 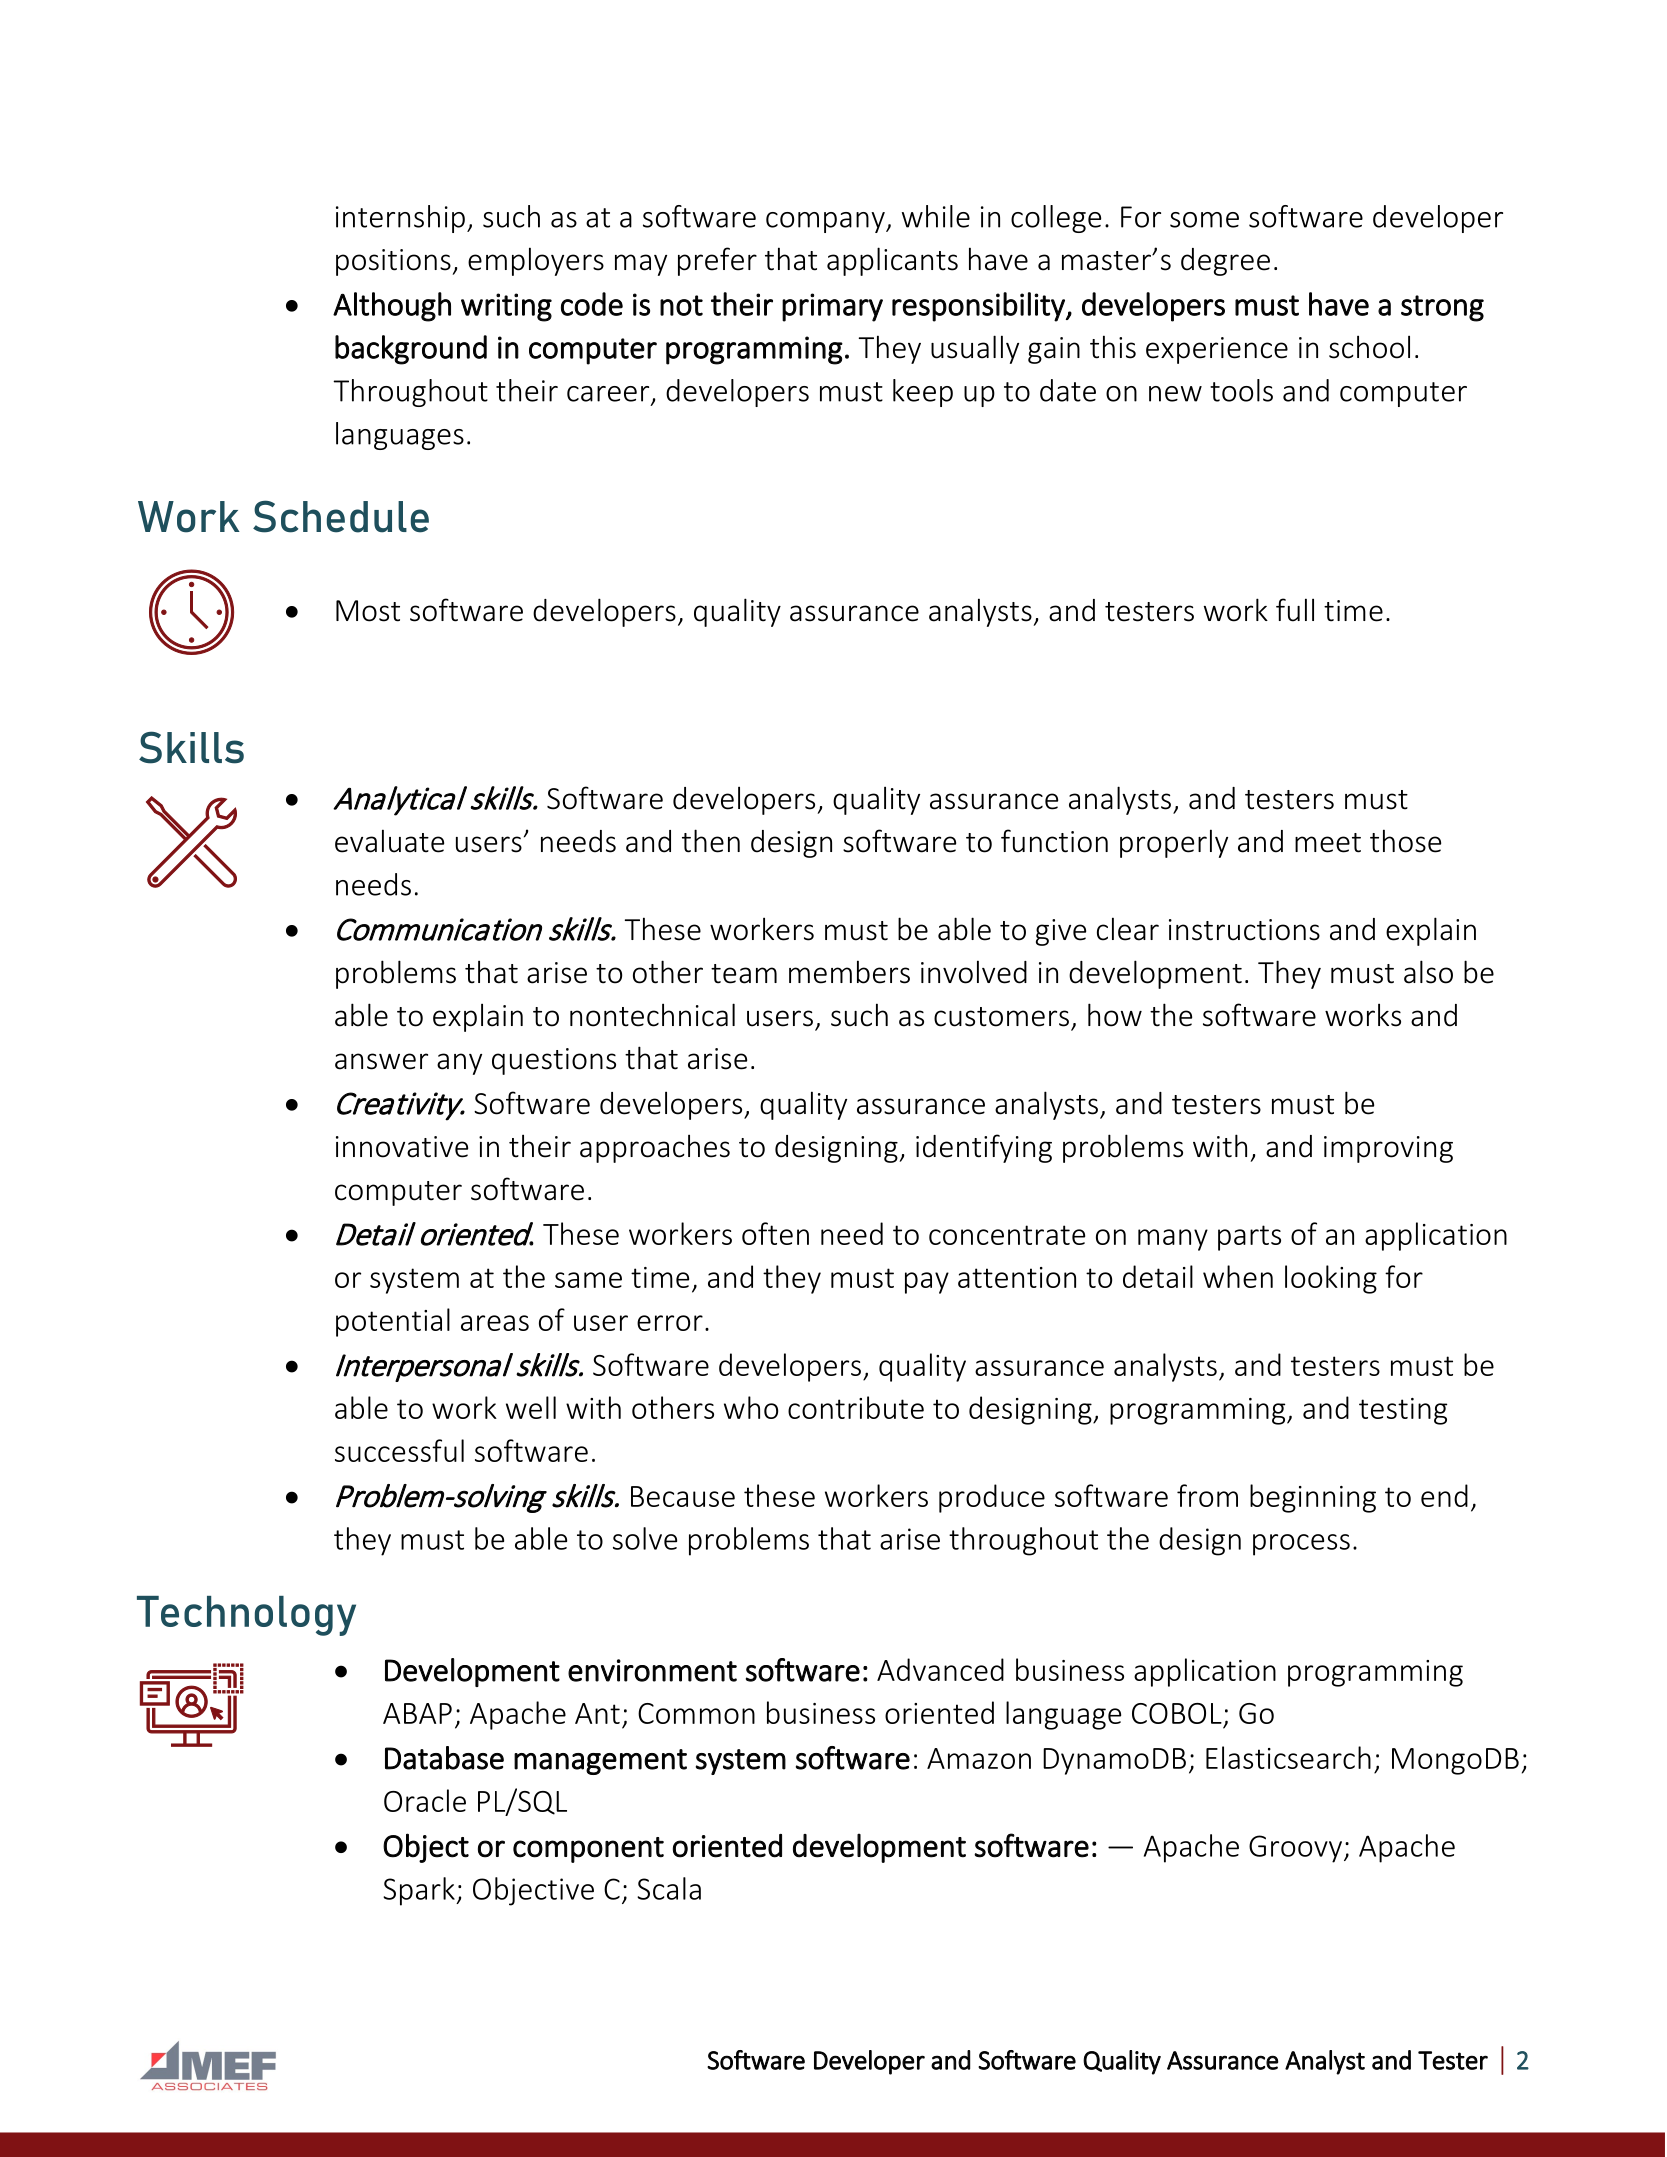 What do you see at coordinates (1244, 930) in the screenshot?
I see `instructions` at bounding box center [1244, 930].
